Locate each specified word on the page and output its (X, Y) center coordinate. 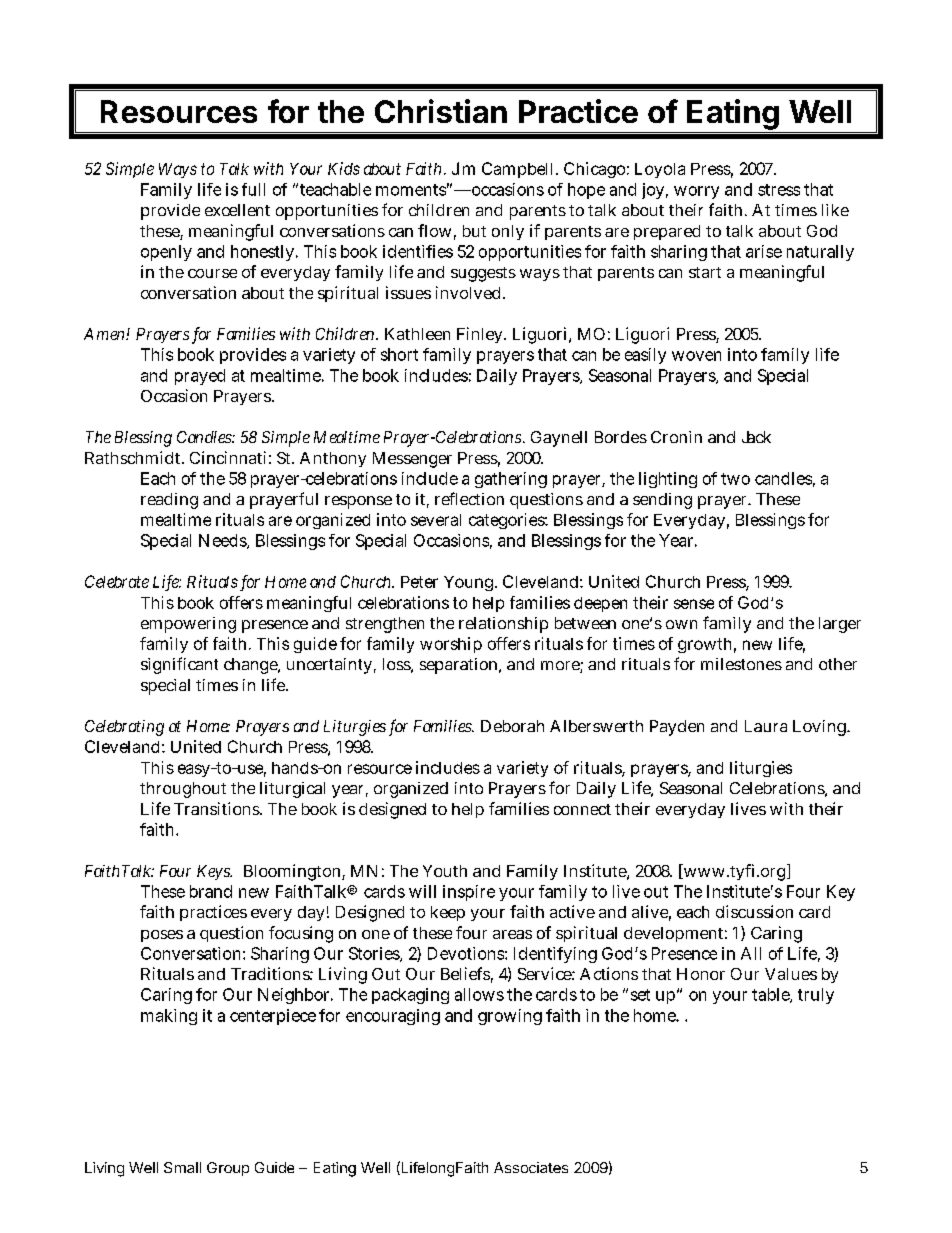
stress (779, 190)
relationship (503, 625)
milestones (741, 664)
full (253, 189)
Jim (463, 168)
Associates (531, 1167)
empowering (188, 625)
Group (228, 1169)
